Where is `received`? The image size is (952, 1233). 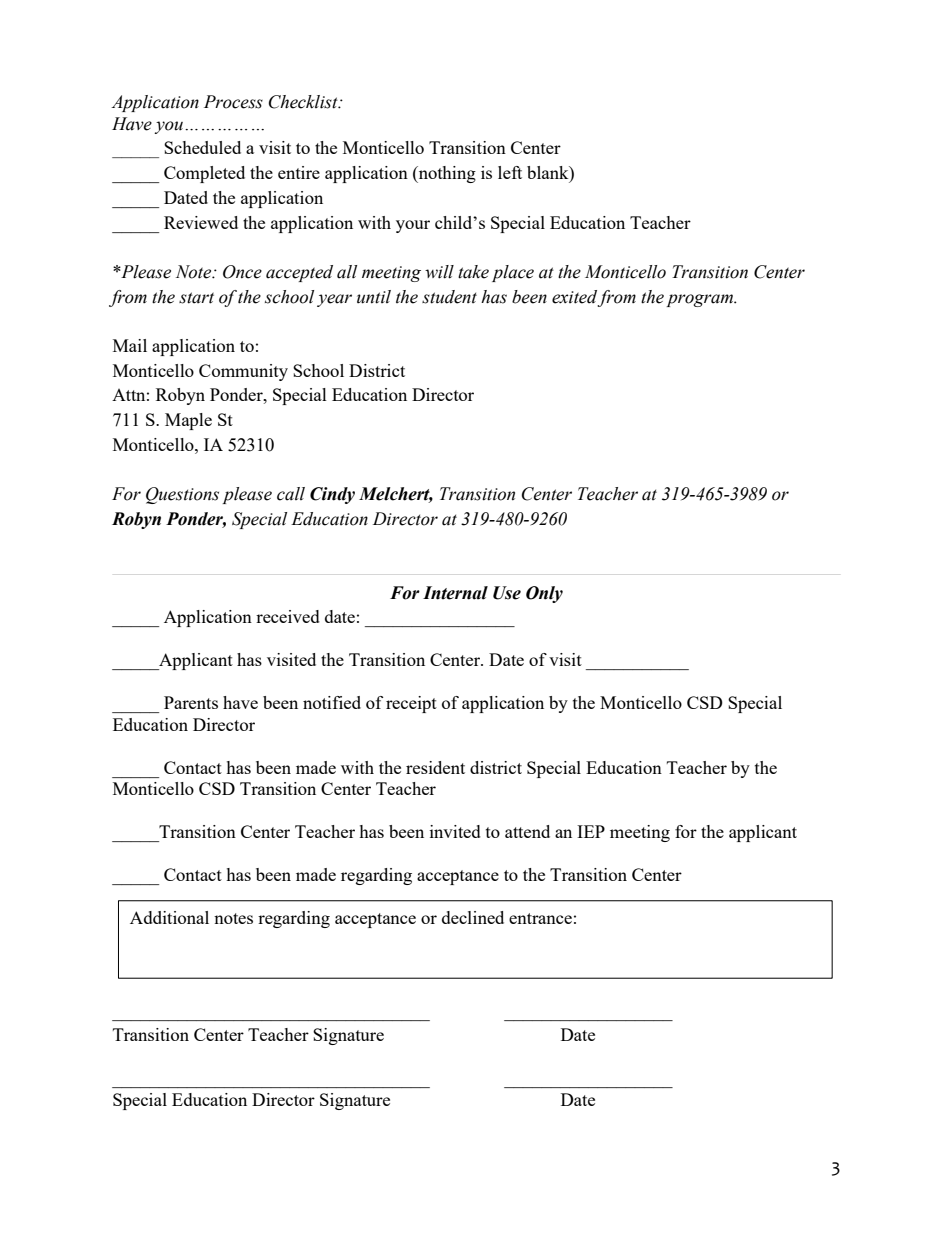 received is located at coordinates (288, 616).
